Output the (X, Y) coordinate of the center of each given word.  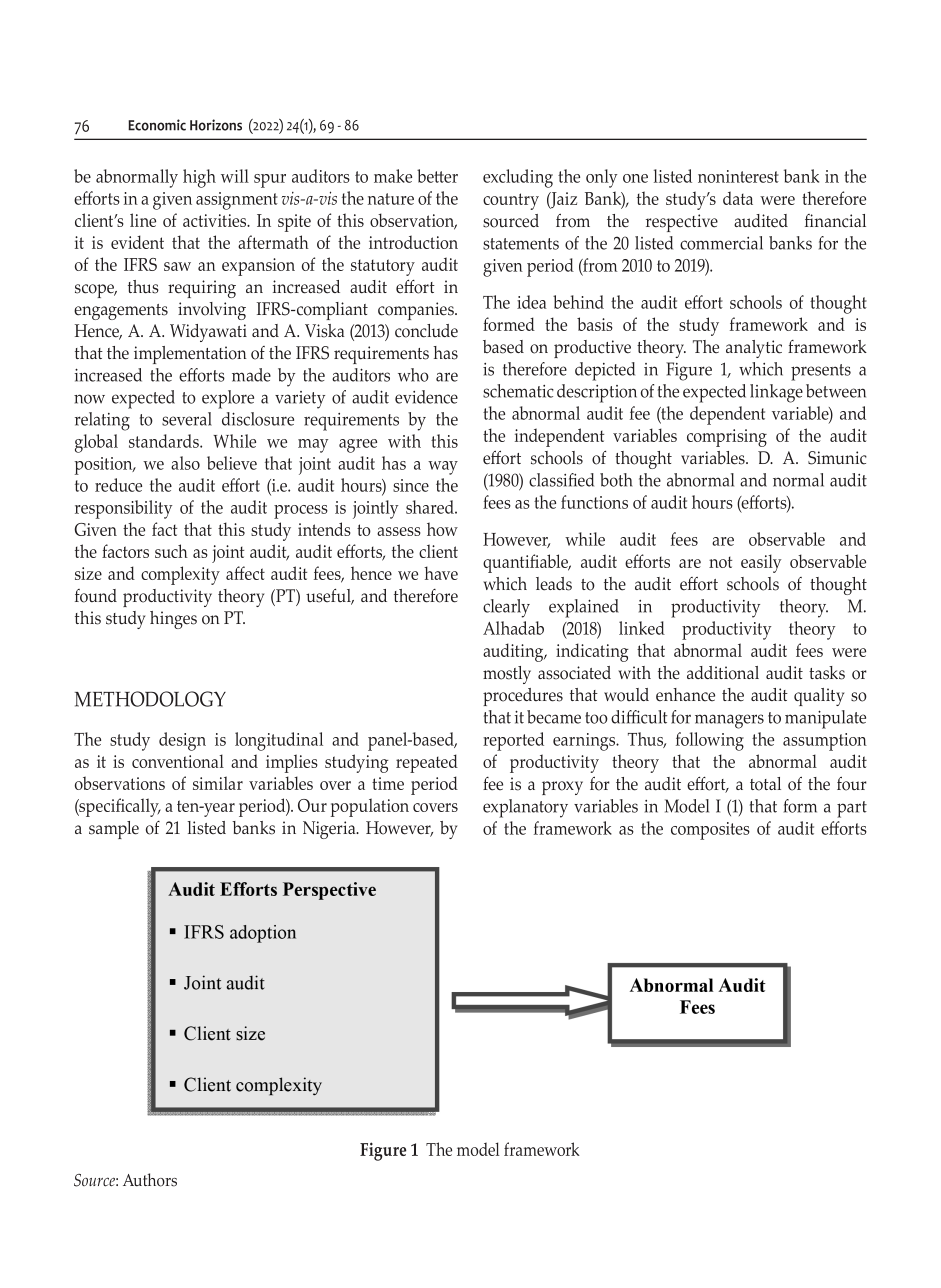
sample (114, 830)
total (765, 784)
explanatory (525, 808)
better (437, 176)
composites (710, 831)
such (171, 551)
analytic (754, 349)
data (738, 198)
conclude (426, 331)
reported (513, 741)
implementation (190, 355)
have (441, 573)
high (199, 178)
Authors (150, 1180)
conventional (178, 761)
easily (761, 563)
